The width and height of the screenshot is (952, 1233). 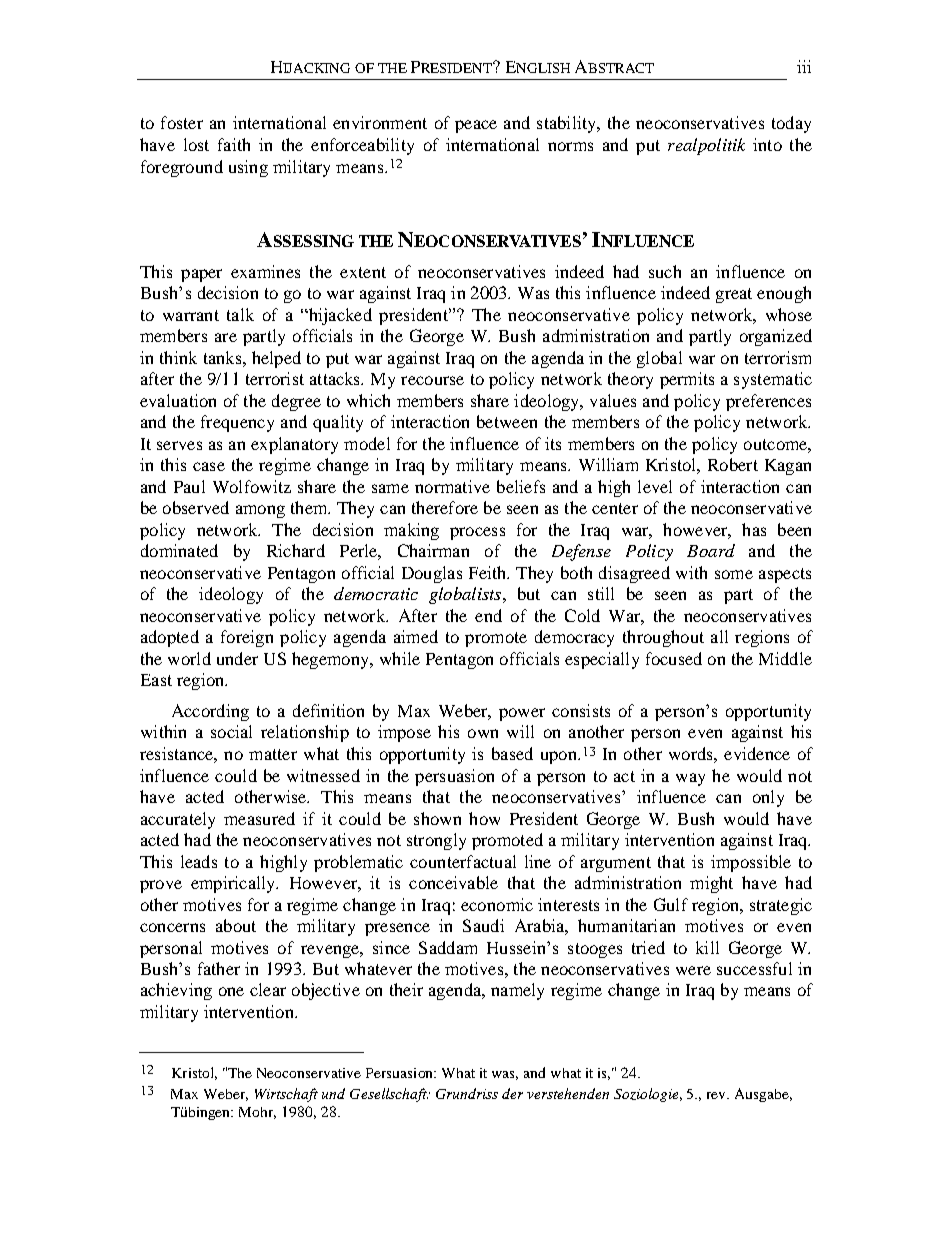 I want to click on faith, so click(x=234, y=144).
